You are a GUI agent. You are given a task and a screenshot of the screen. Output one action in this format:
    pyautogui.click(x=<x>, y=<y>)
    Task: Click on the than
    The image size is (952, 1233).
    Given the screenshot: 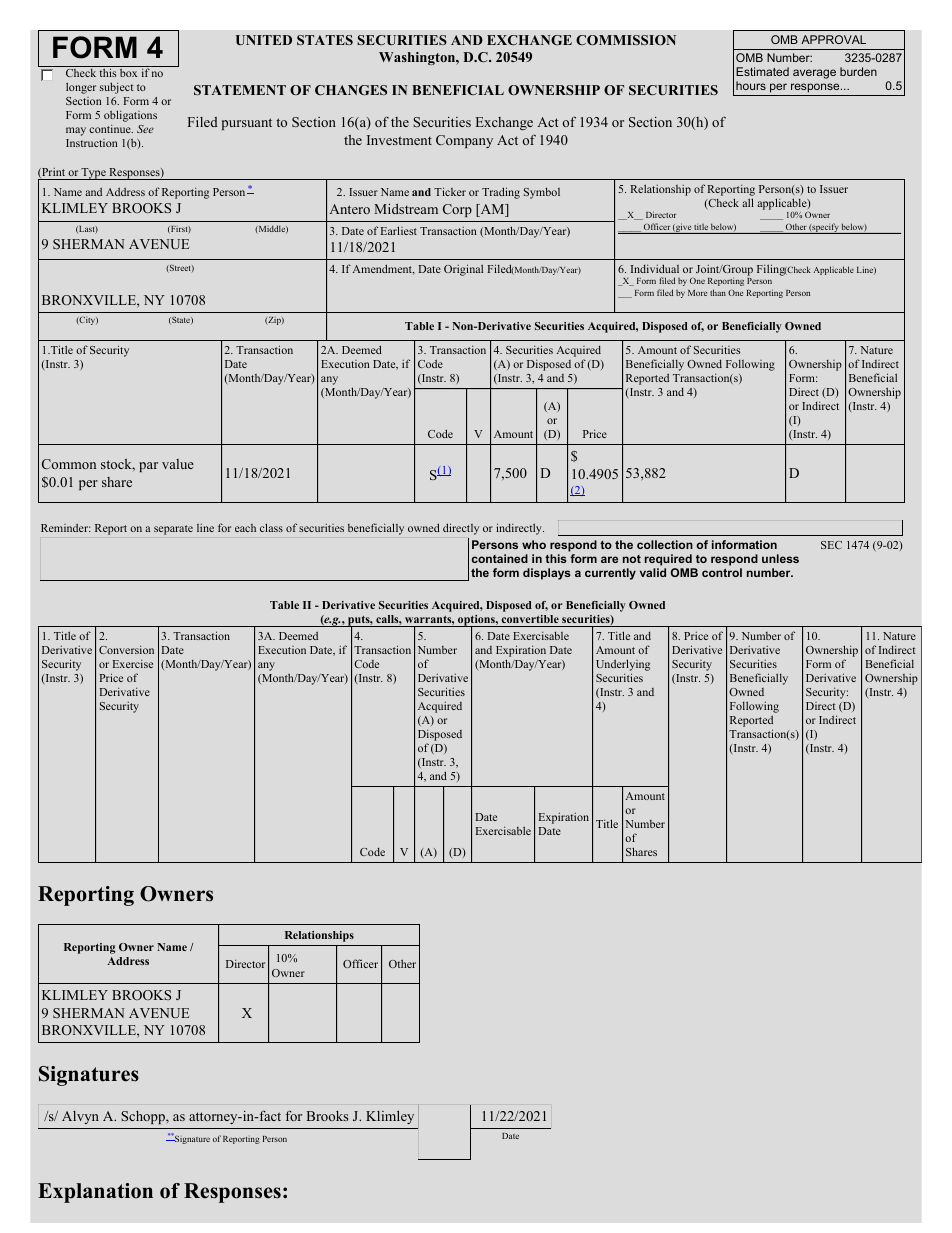 What is the action you would take?
    pyautogui.click(x=718, y=292)
